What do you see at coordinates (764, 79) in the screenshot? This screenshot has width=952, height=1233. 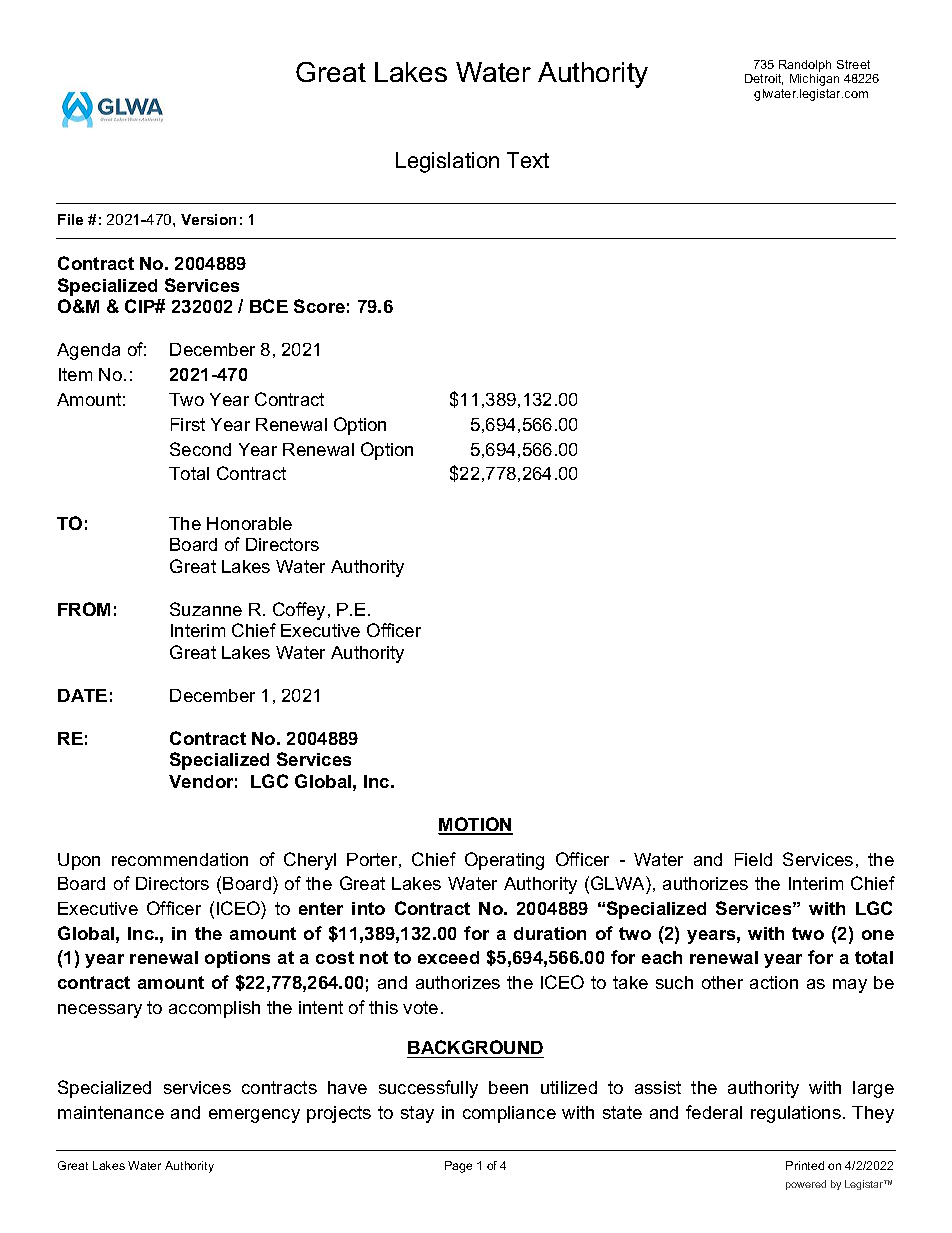 I see `Detroit` at bounding box center [764, 79].
